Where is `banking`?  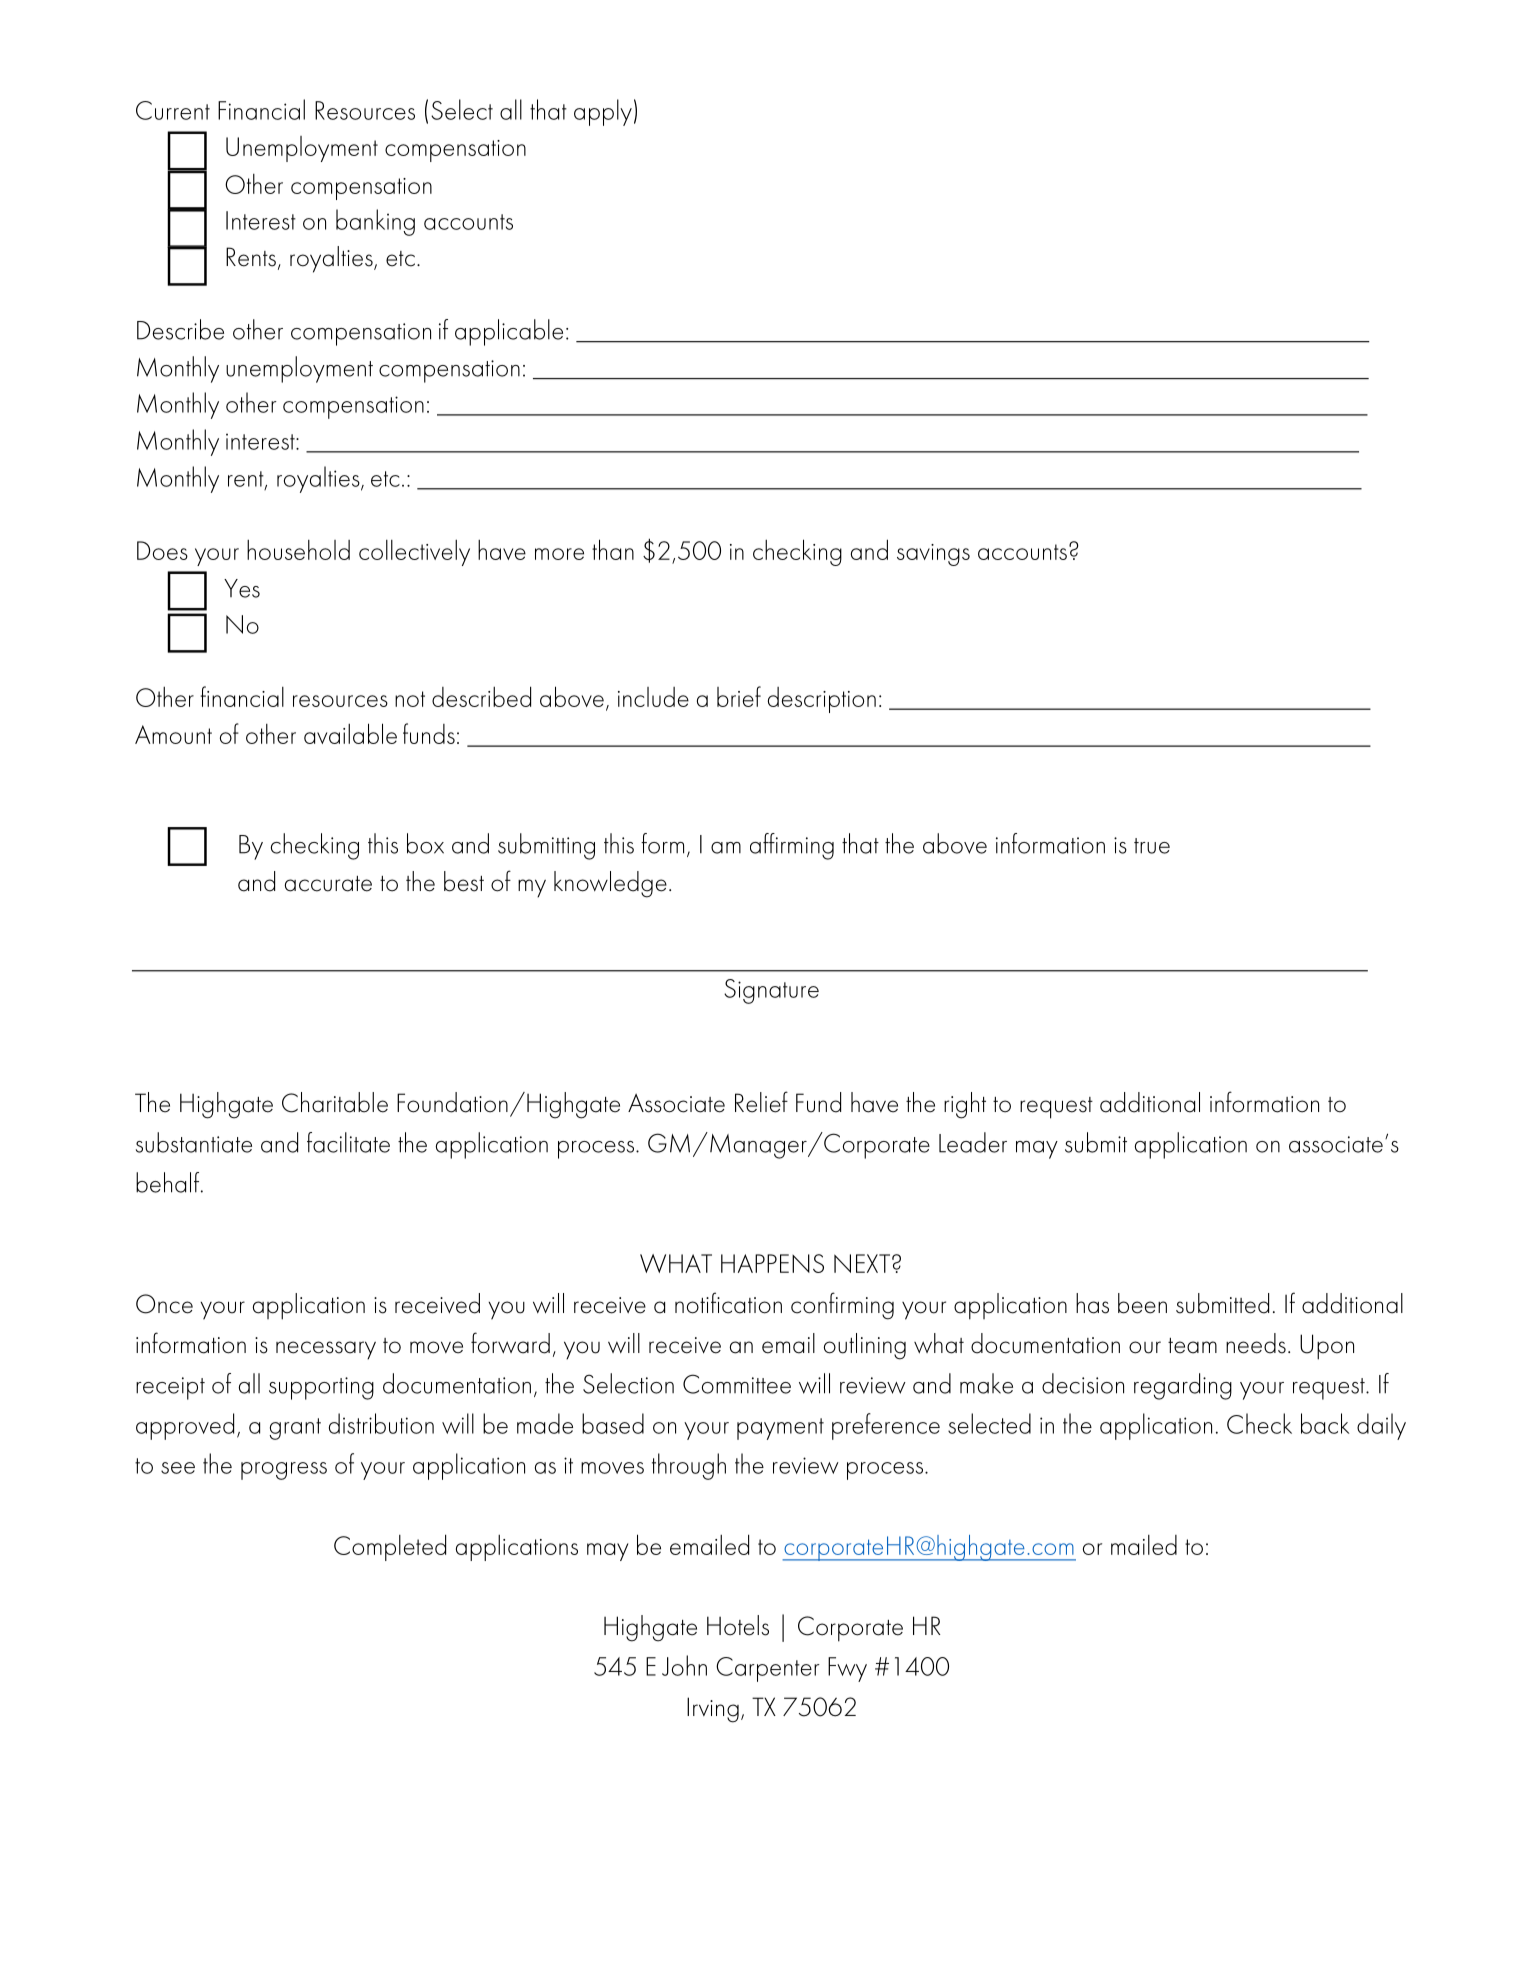
banking is located at coordinates (375, 222).
